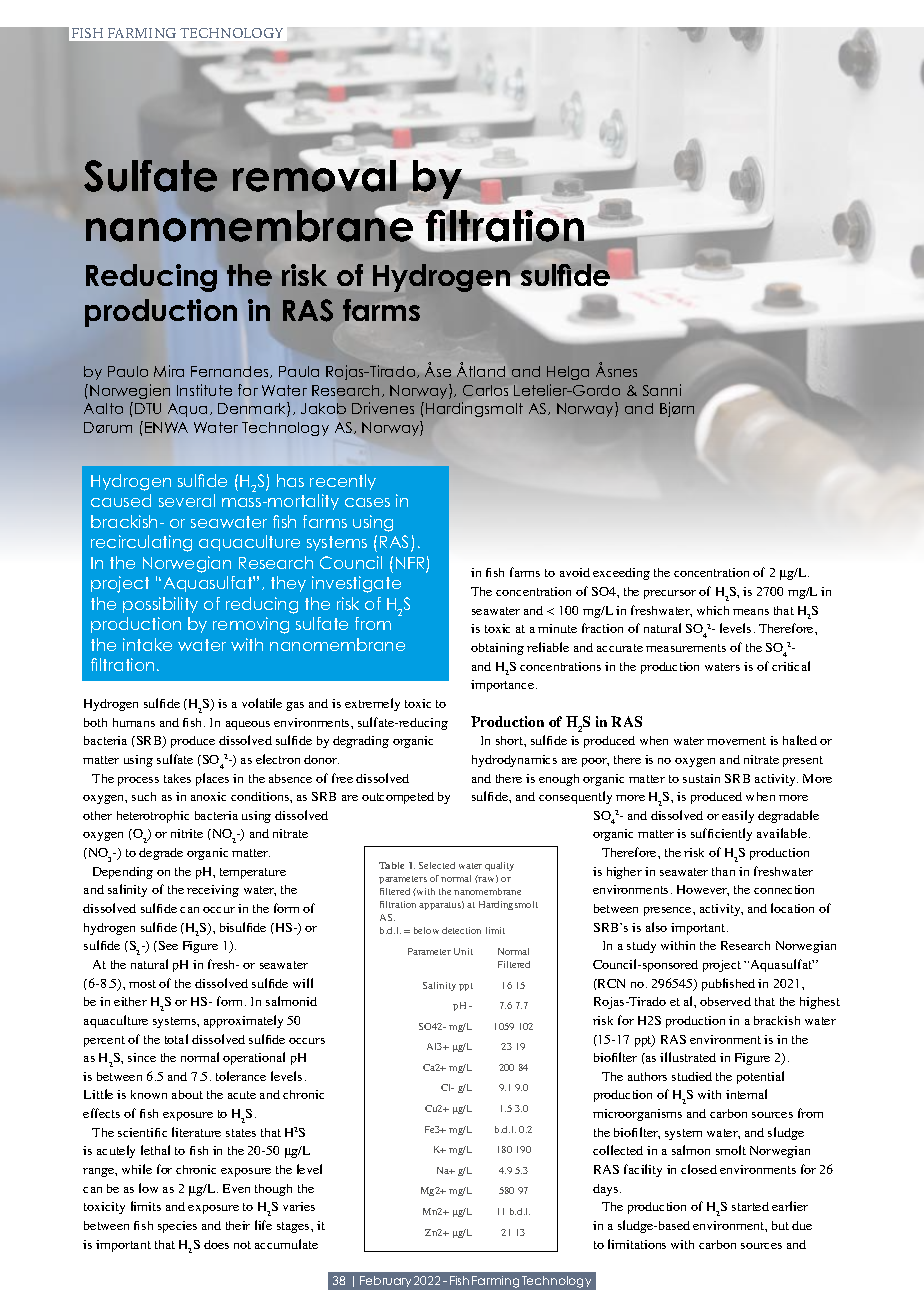 The image size is (924, 1308). I want to click on published, so click(728, 984).
